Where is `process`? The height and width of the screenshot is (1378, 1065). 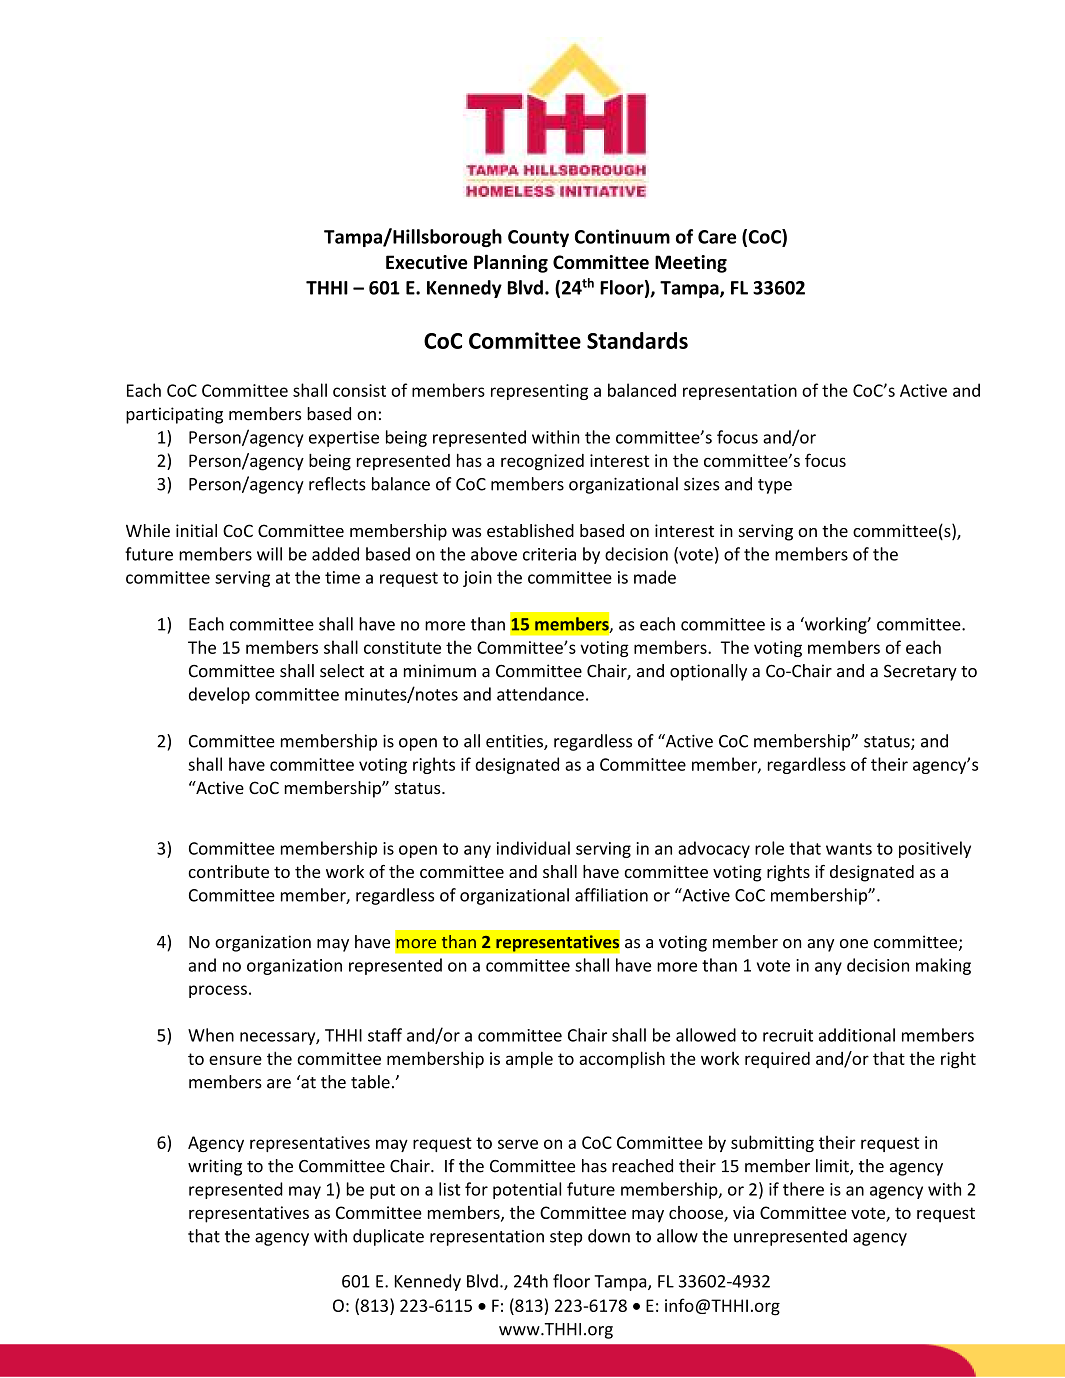
process is located at coordinates (218, 991).
